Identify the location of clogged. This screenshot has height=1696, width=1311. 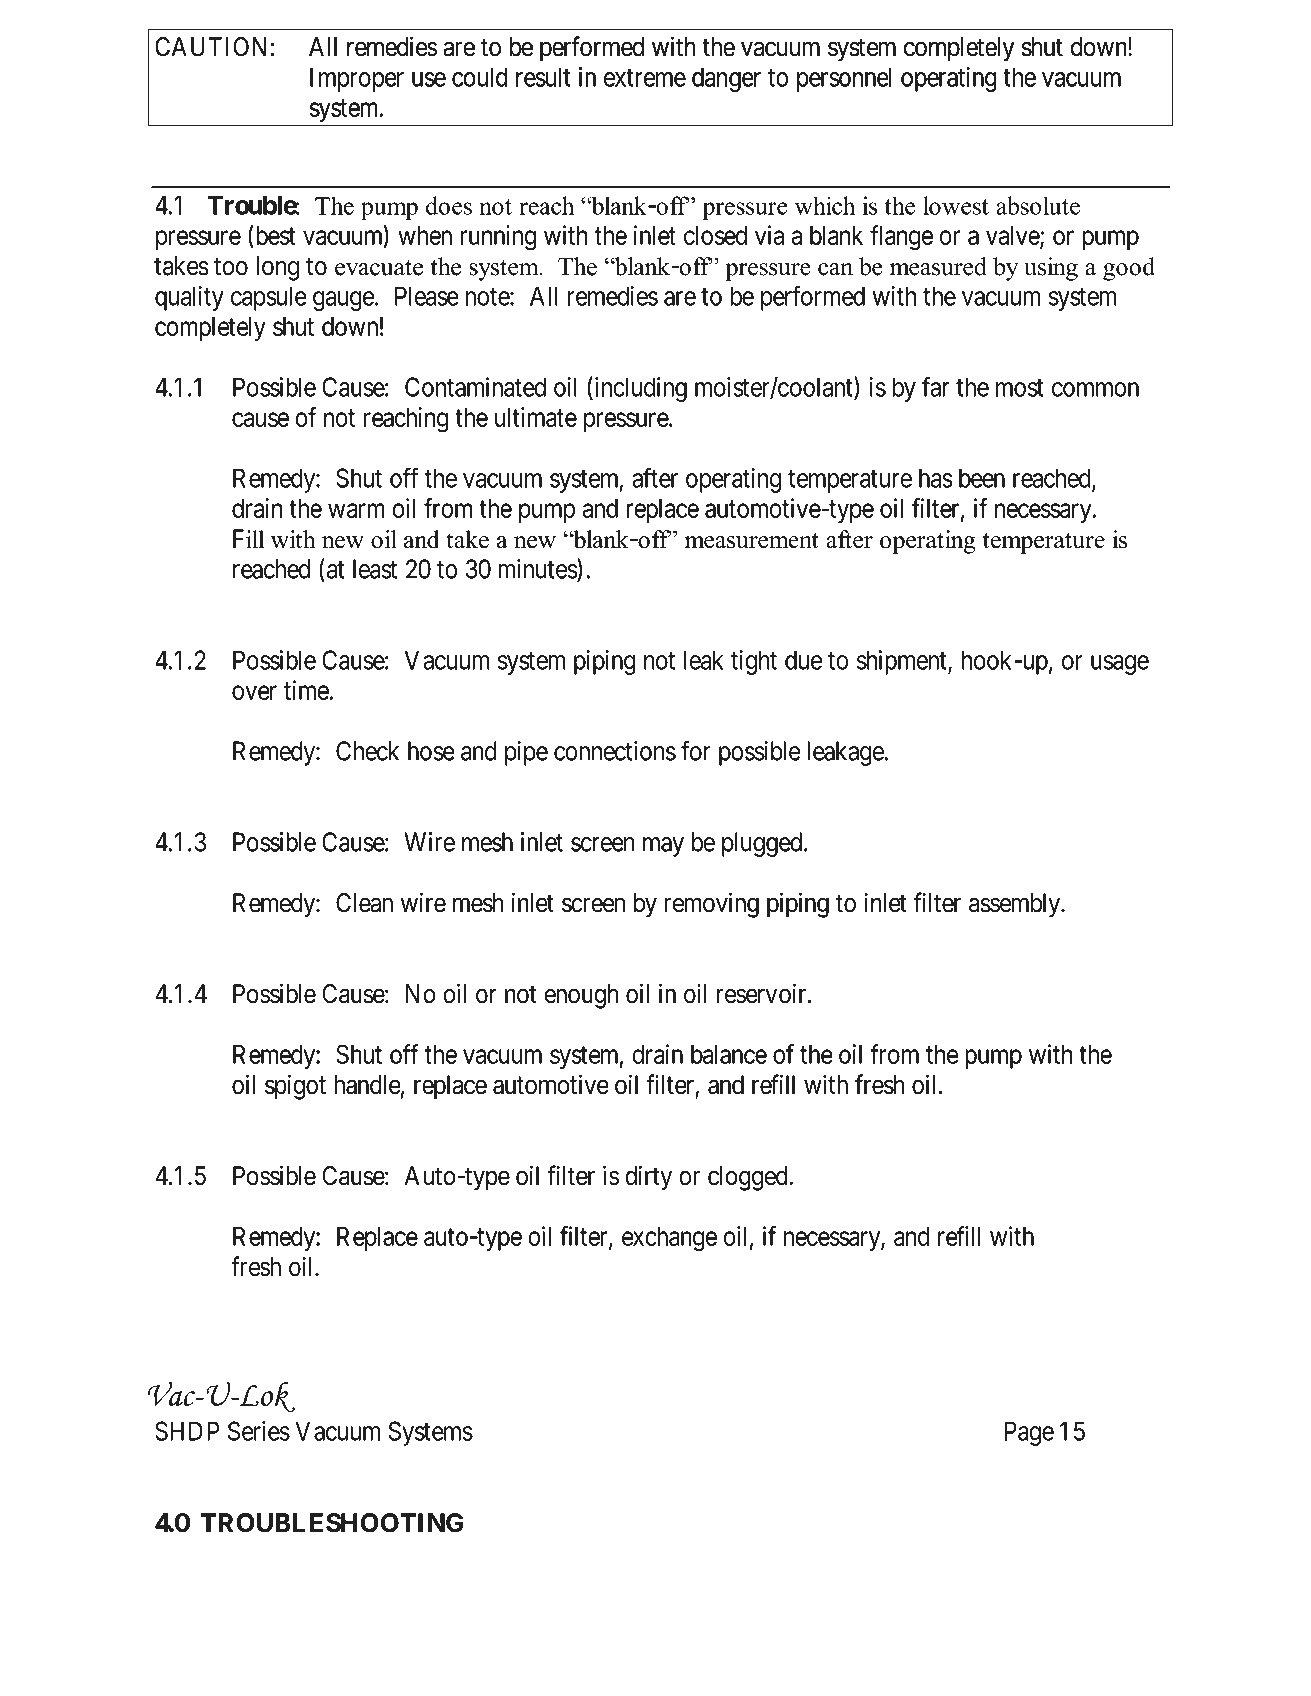
(749, 1178).
